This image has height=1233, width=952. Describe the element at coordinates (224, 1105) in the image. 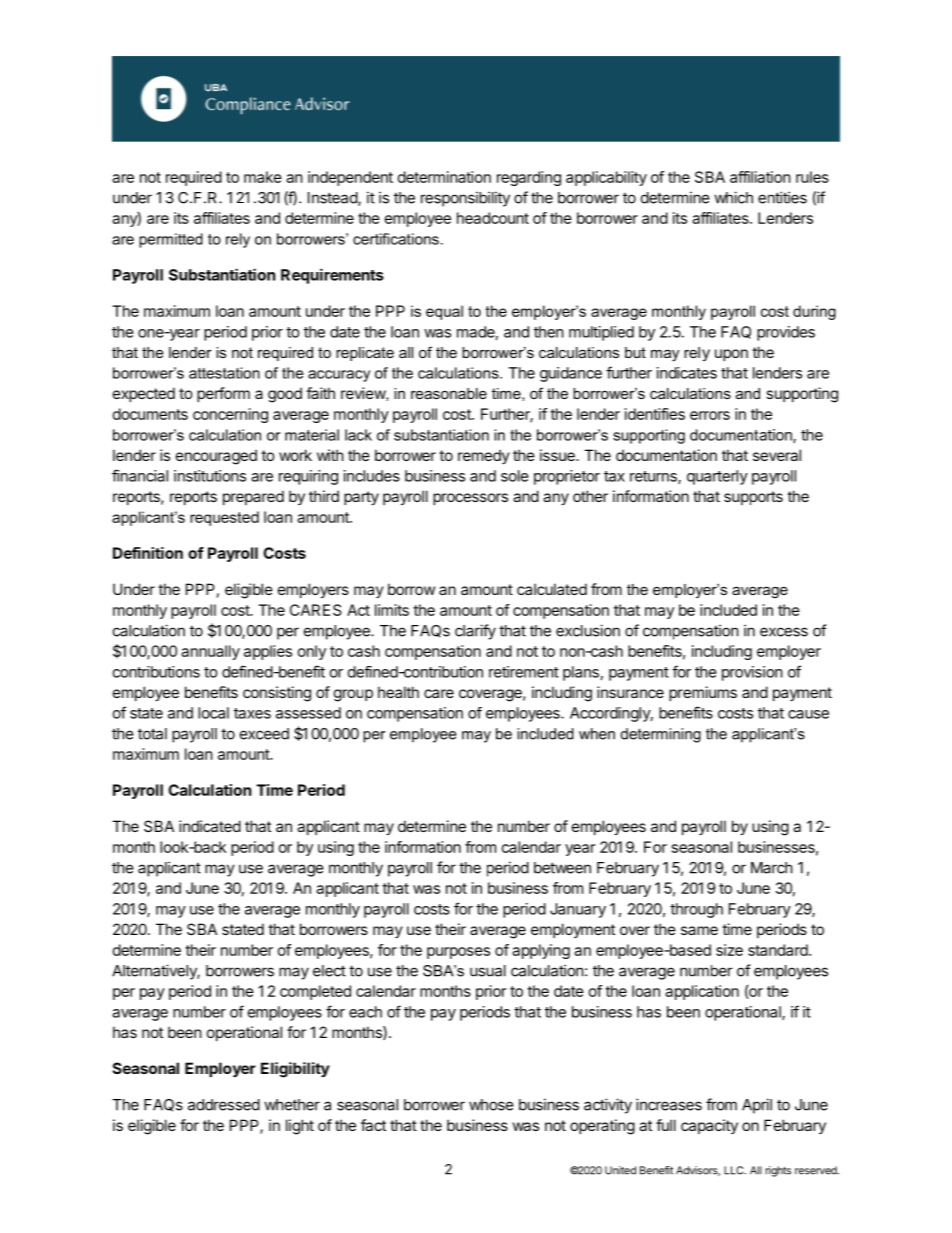

I see `addressed` at that location.
